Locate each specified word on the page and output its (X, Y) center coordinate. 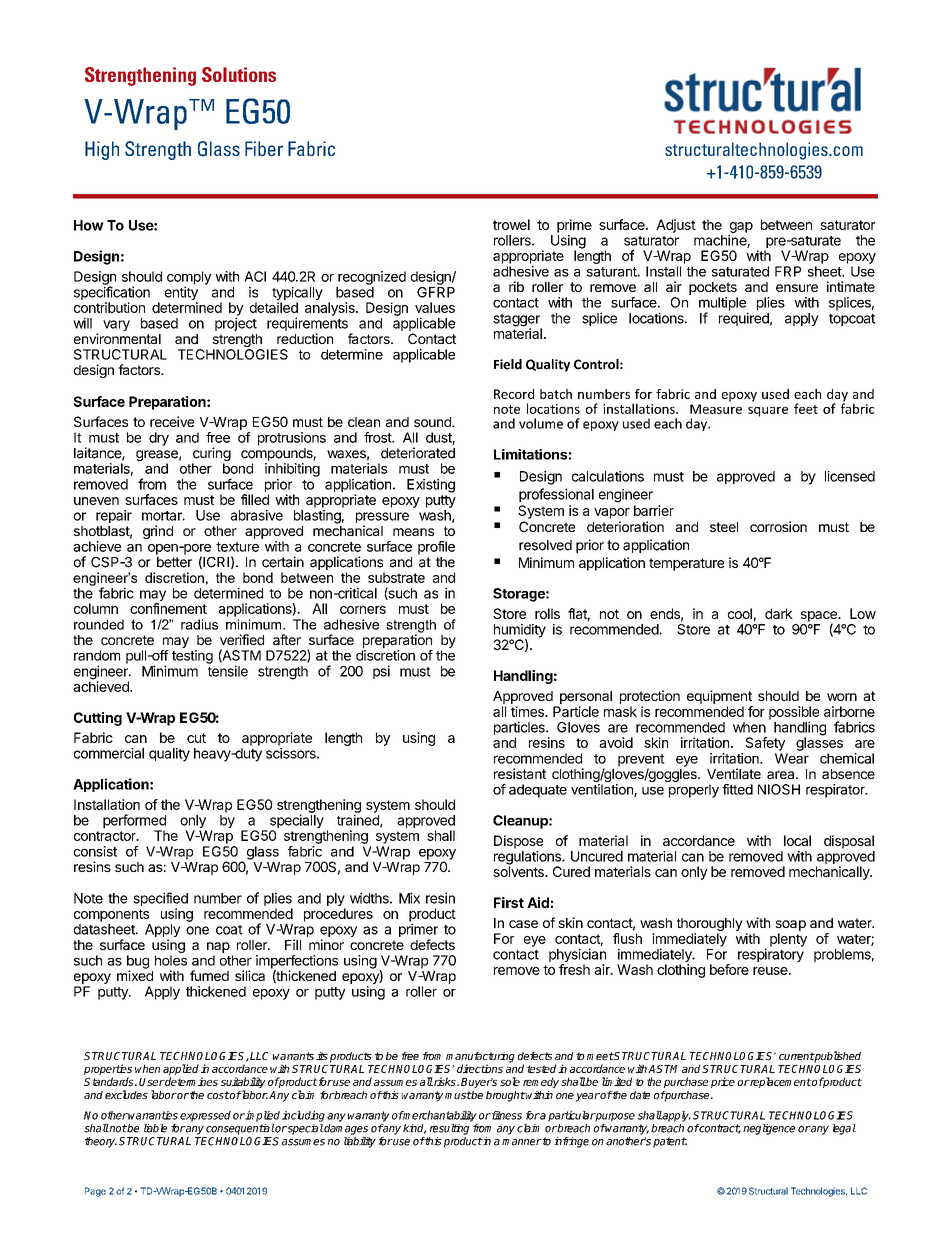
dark (779, 613)
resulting (449, 1129)
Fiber (264, 149)
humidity (520, 632)
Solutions (239, 74)
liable (155, 1128)
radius (199, 624)
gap (741, 227)
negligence (769, 1129)
